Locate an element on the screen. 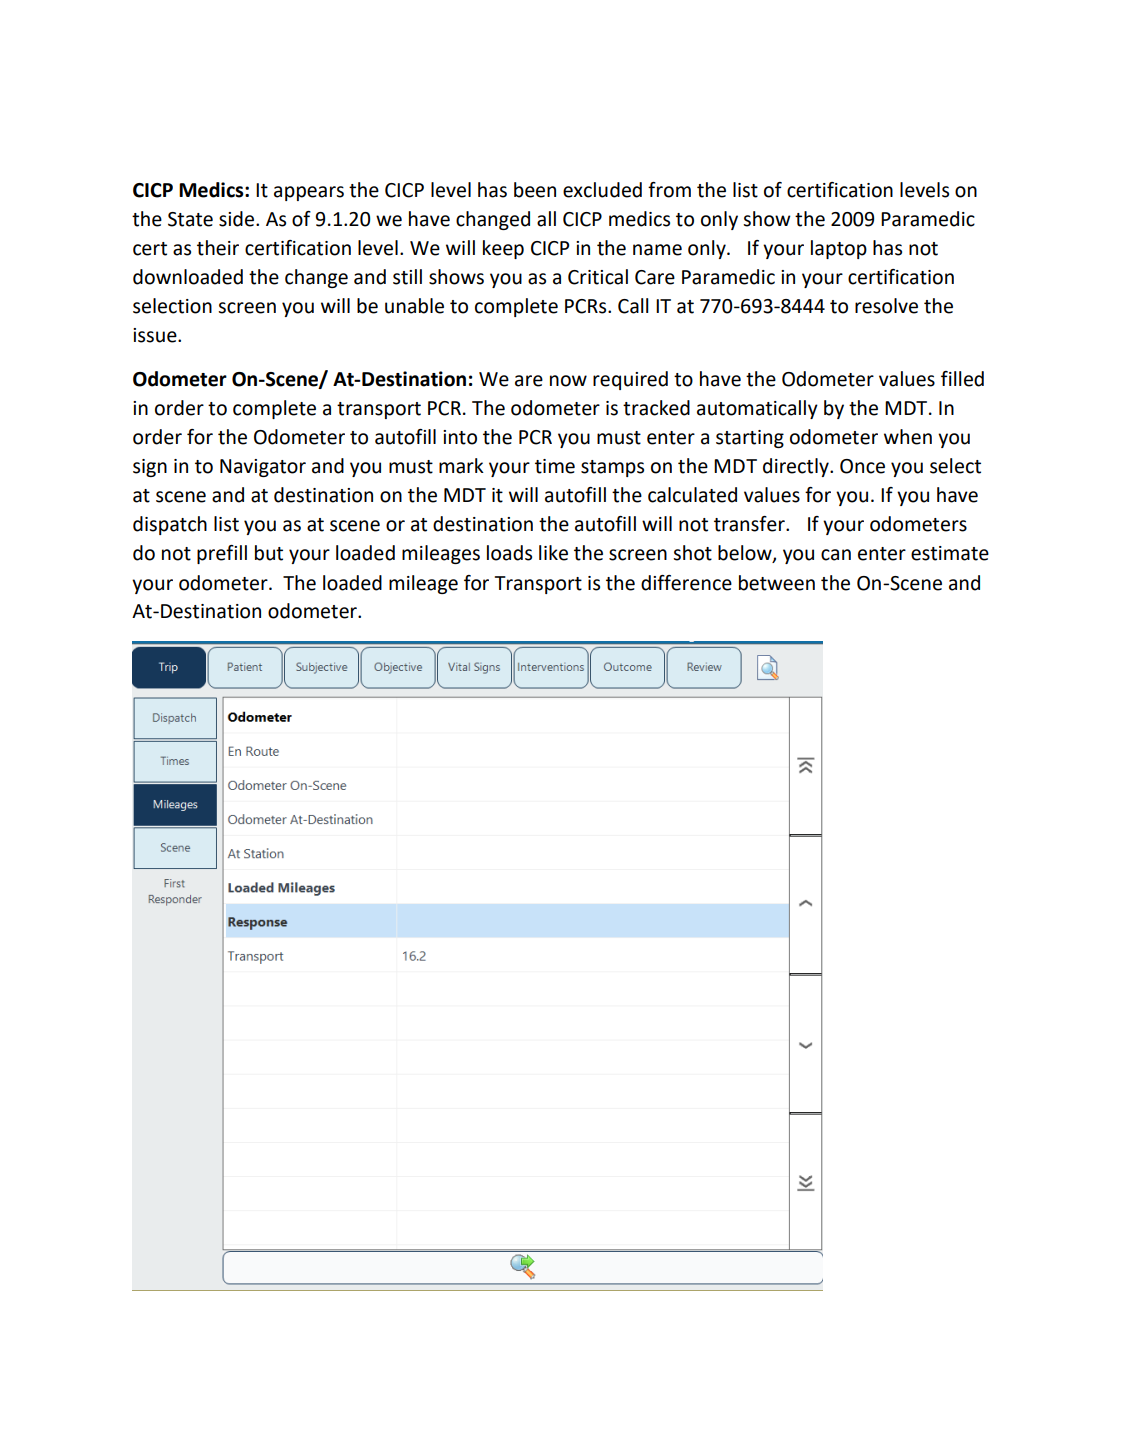 The image size is (1125, 1456). appears is located at coordinates (309, 193).
